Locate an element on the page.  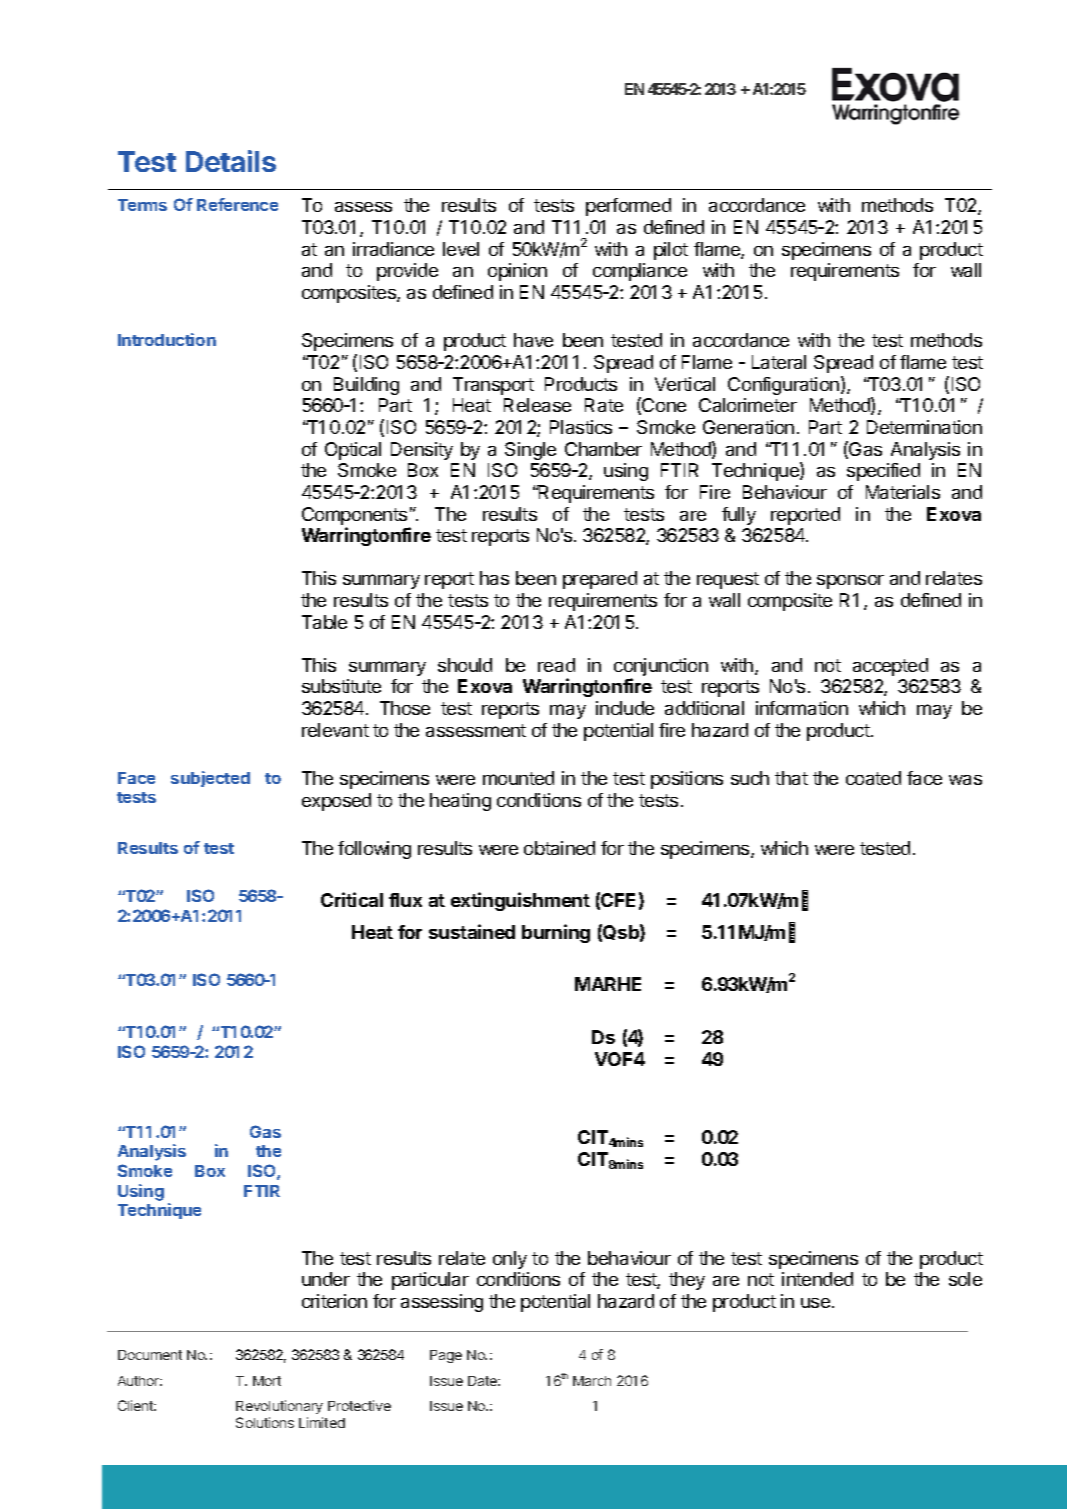
coated is located at coordinates (873, 778).
